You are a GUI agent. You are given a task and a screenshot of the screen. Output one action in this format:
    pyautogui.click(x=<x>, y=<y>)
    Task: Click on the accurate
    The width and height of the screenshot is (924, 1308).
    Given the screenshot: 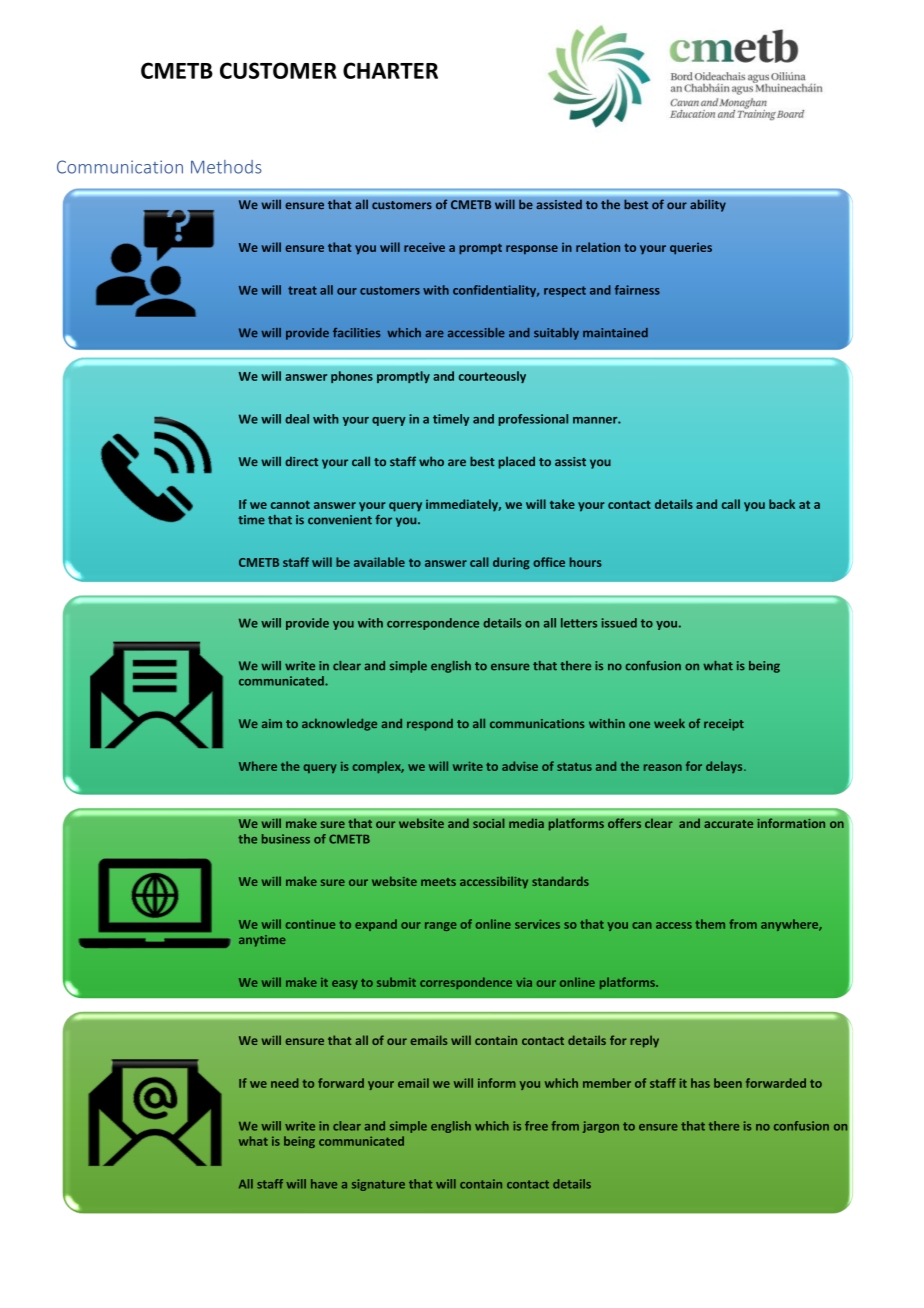 What is the action you would take?
    pyautogui.click(x=728, y=824)
